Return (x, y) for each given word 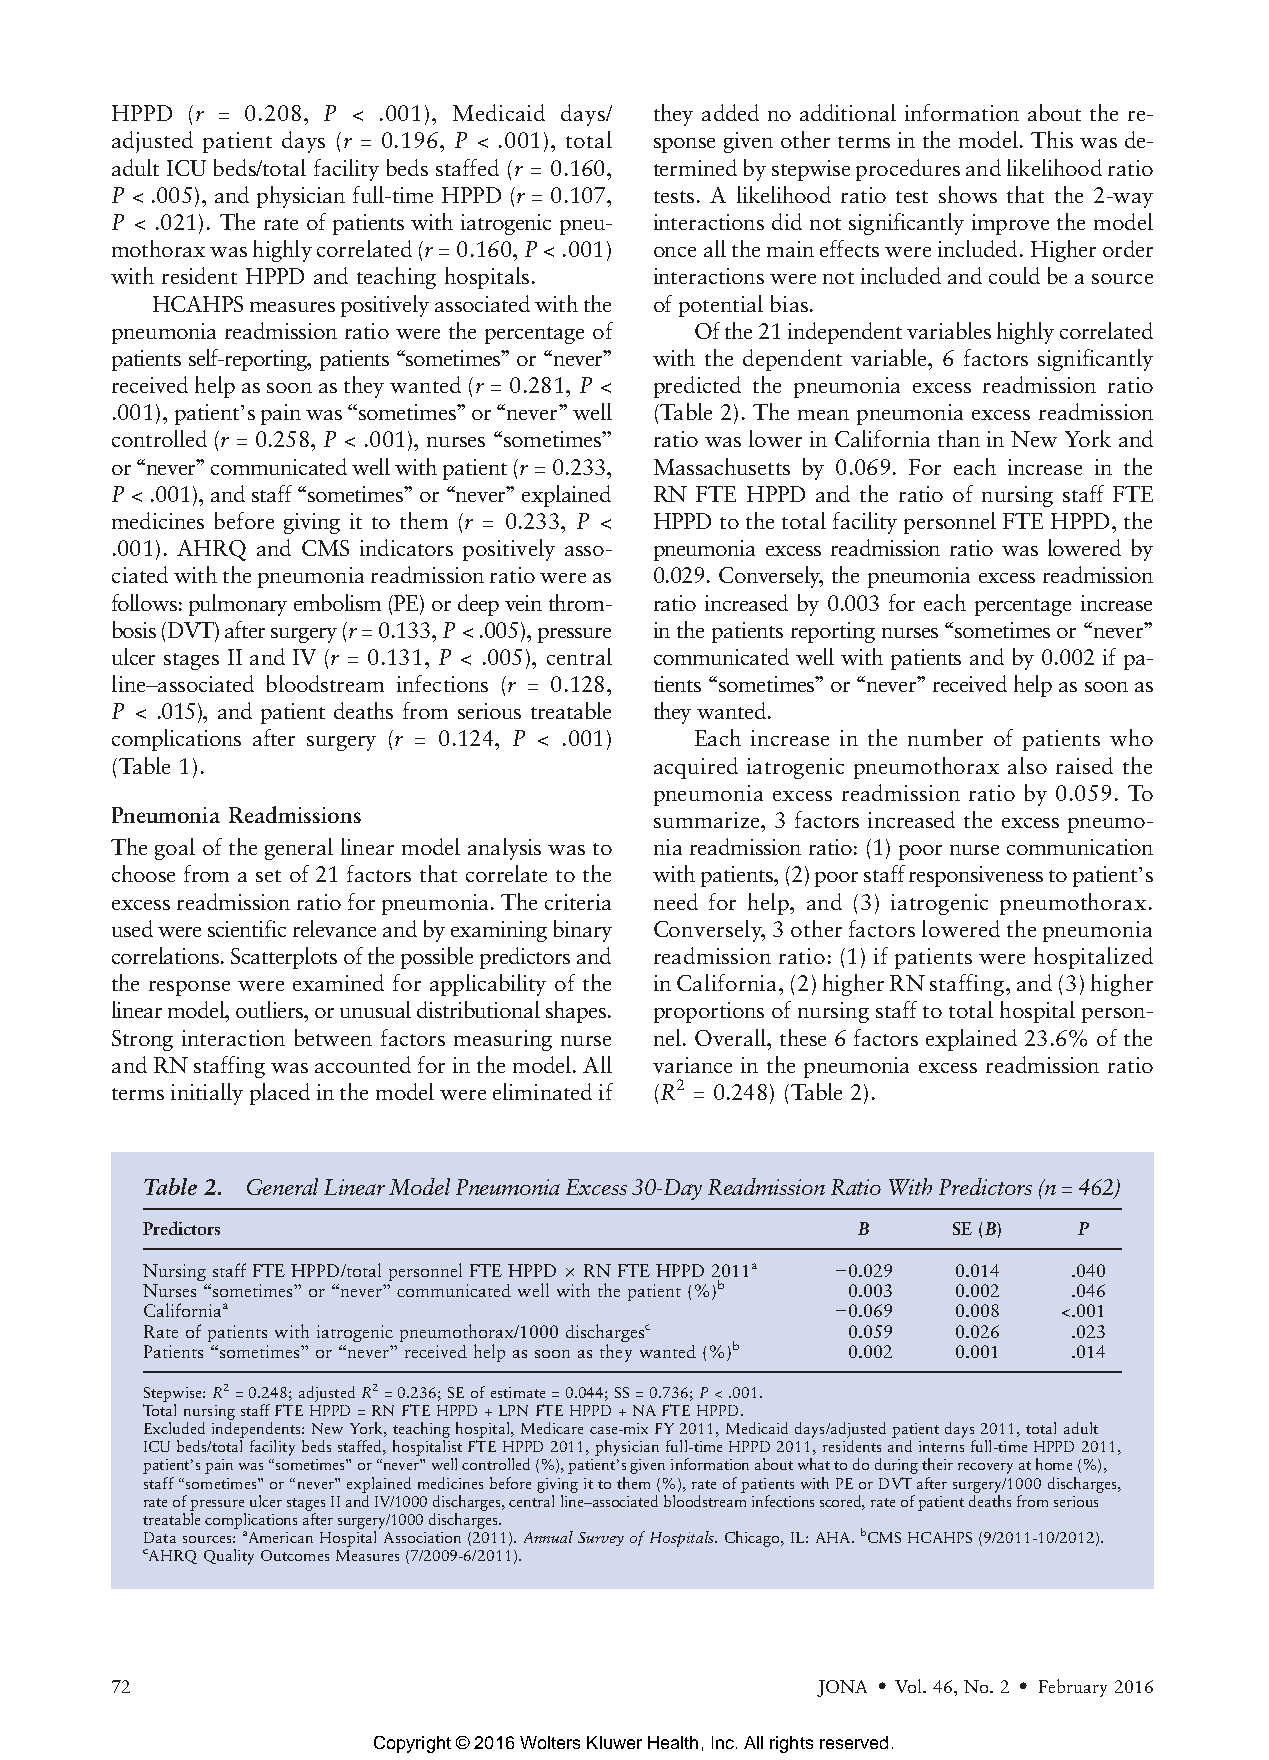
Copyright (412, 1744)
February (1073, 1688)
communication (1080, 847)
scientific (247, 928)
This (1052, 139)
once (675, 252)
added (730, 112)
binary (583, 931)
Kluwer (614, 1742)
